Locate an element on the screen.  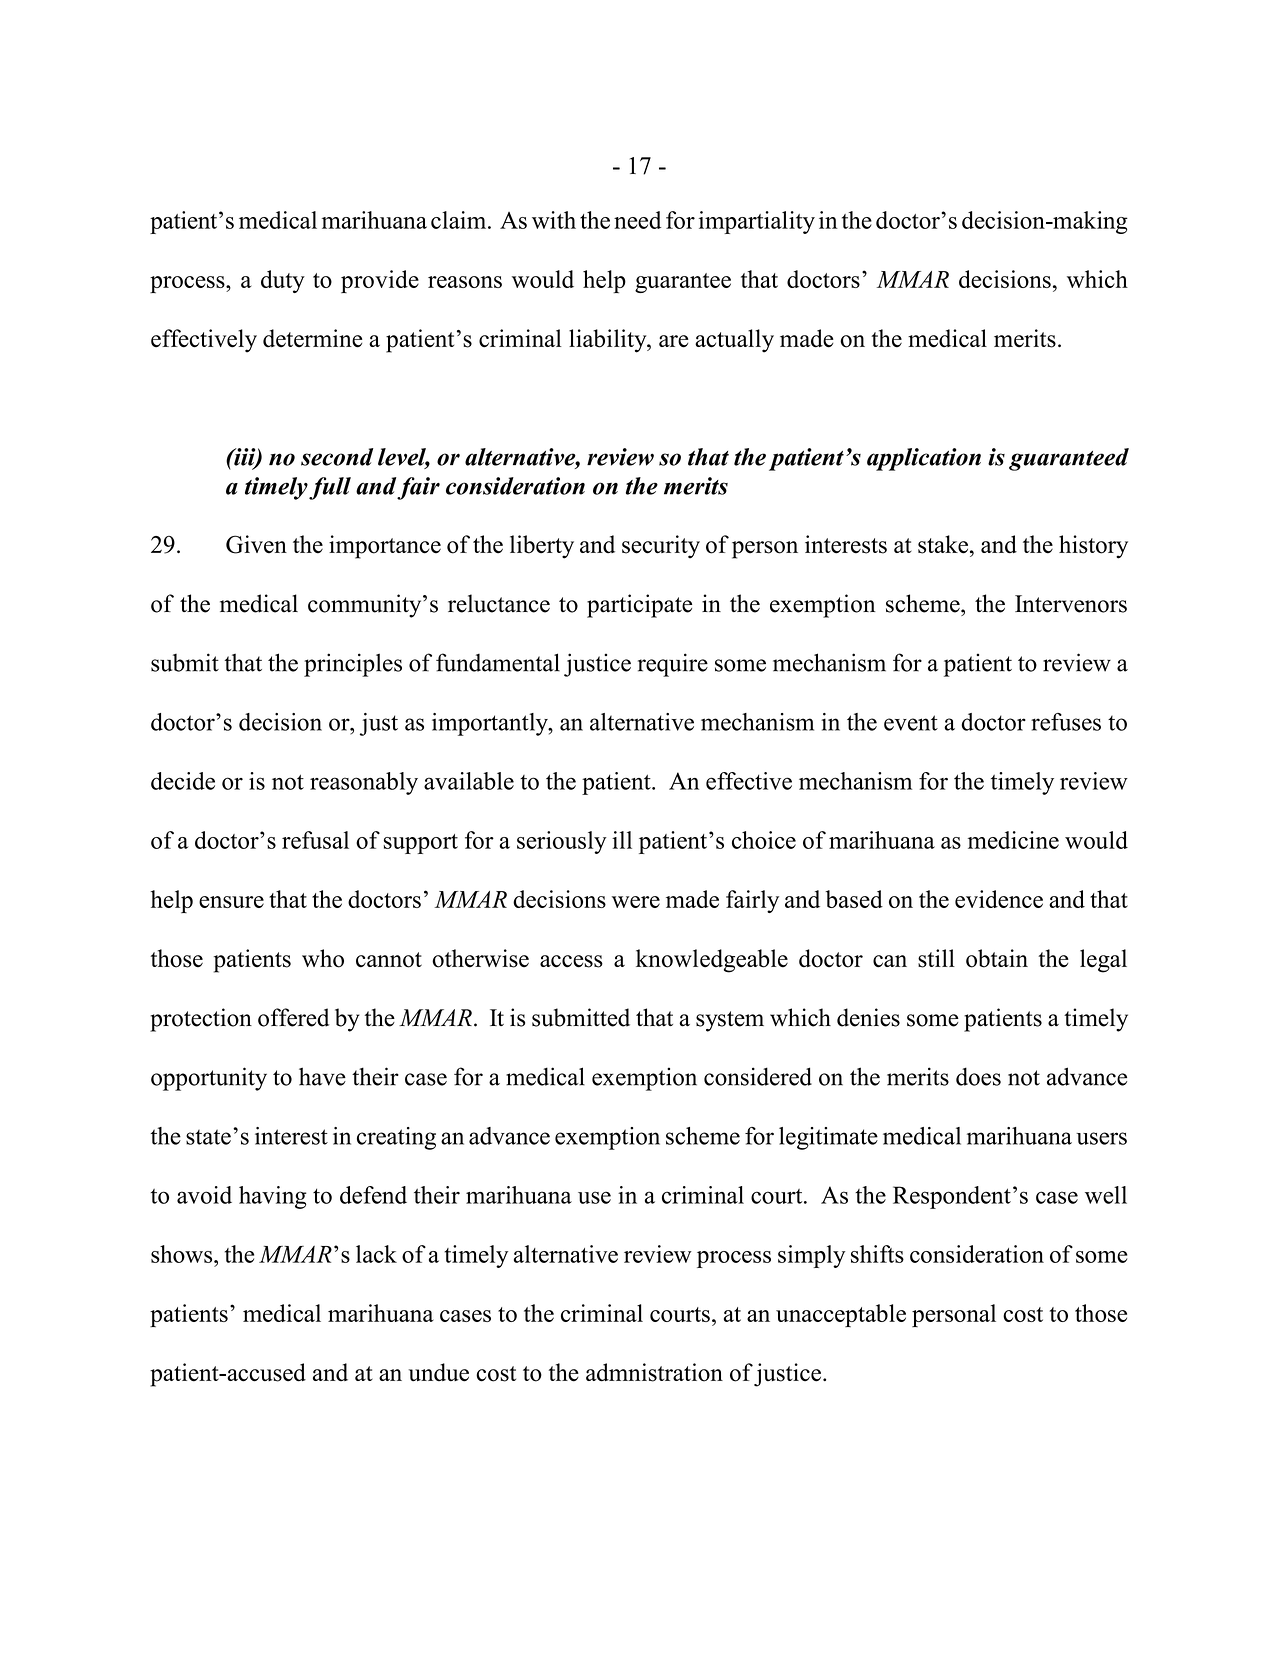
shifts is located at coordinates (877, 1254).
